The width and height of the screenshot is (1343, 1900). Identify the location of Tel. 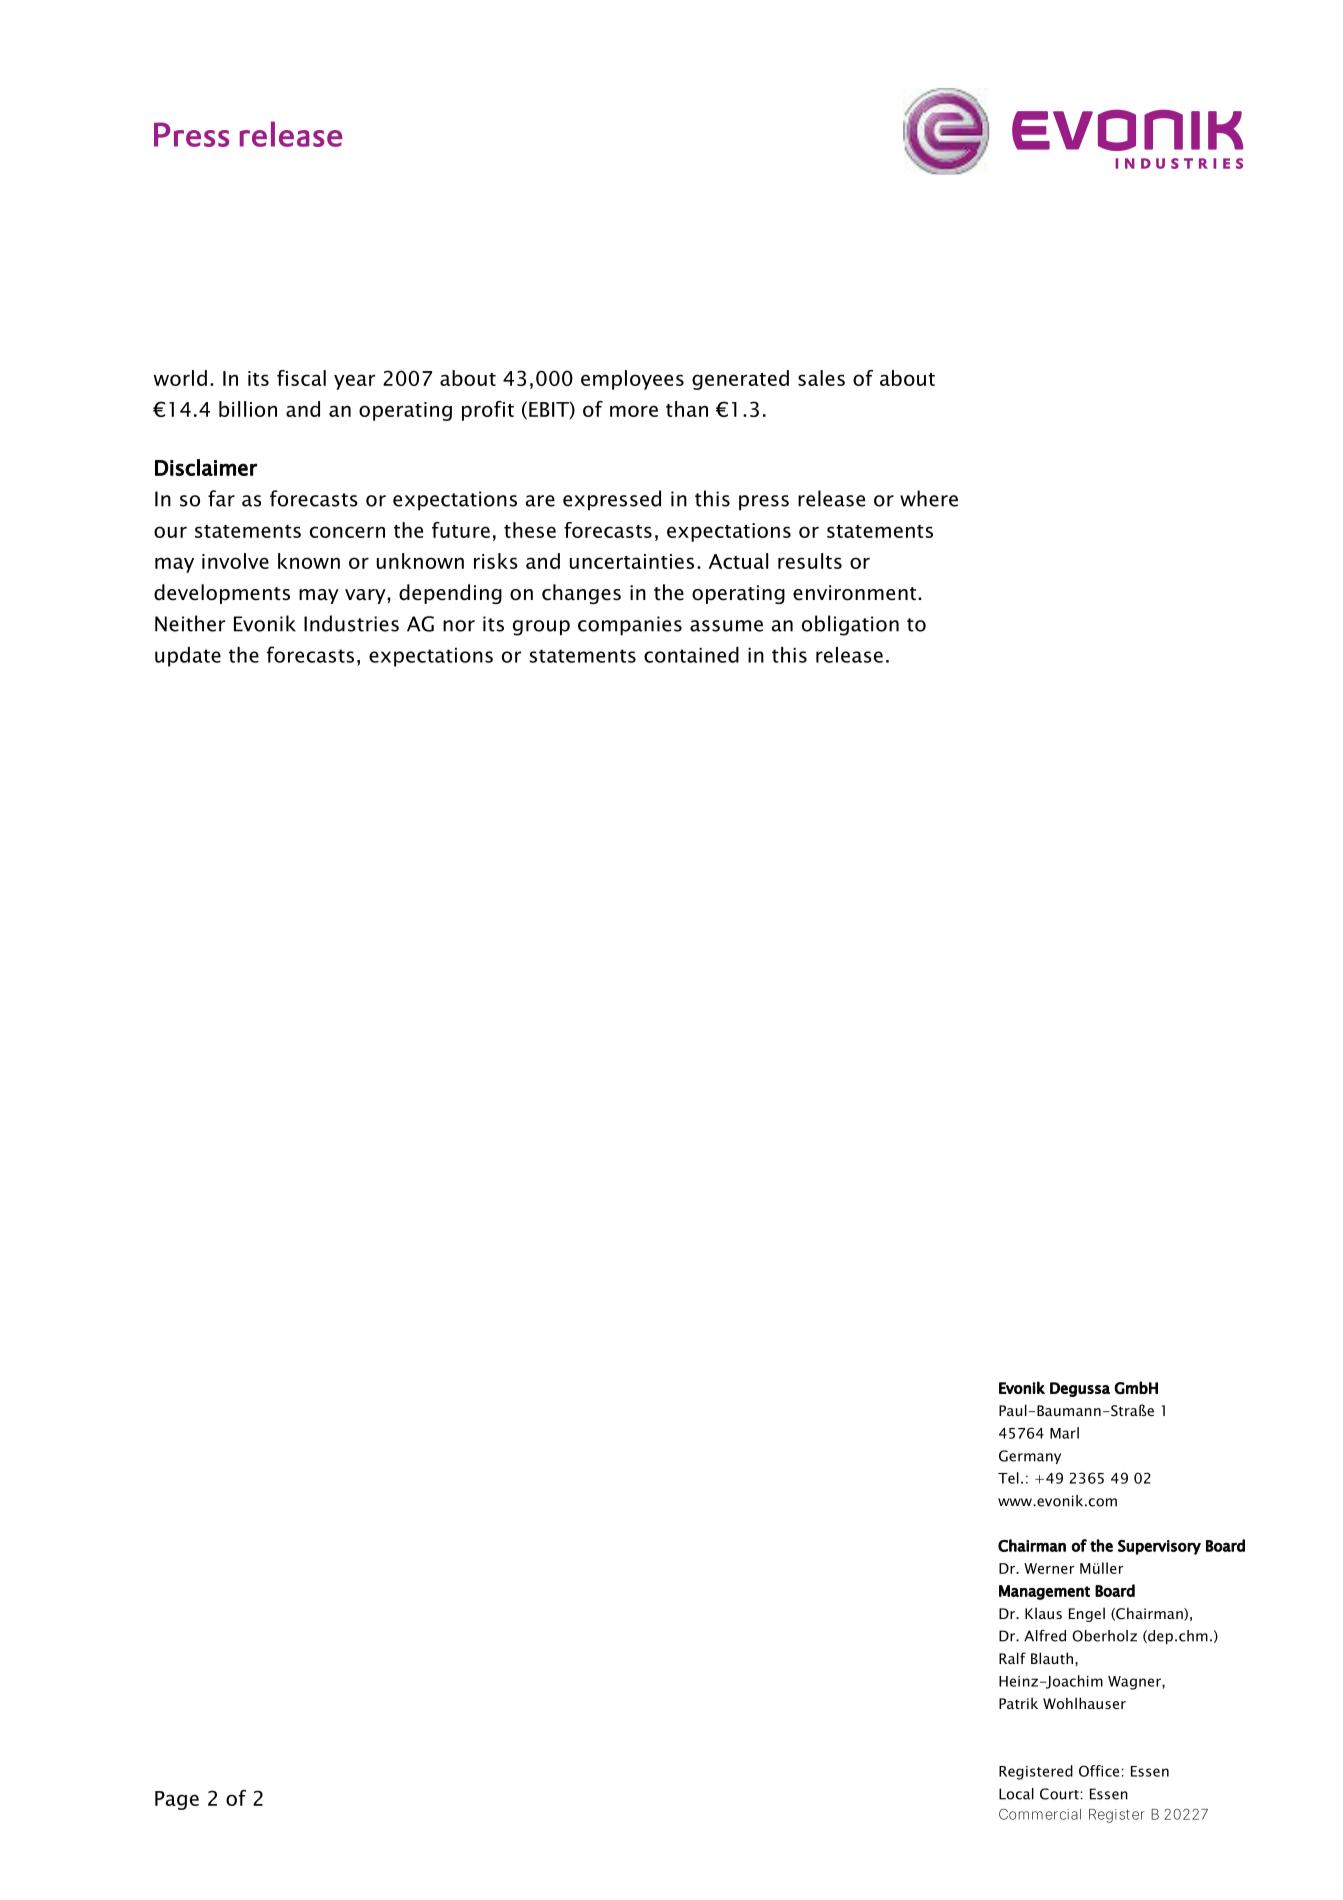
(1008, 1478).
